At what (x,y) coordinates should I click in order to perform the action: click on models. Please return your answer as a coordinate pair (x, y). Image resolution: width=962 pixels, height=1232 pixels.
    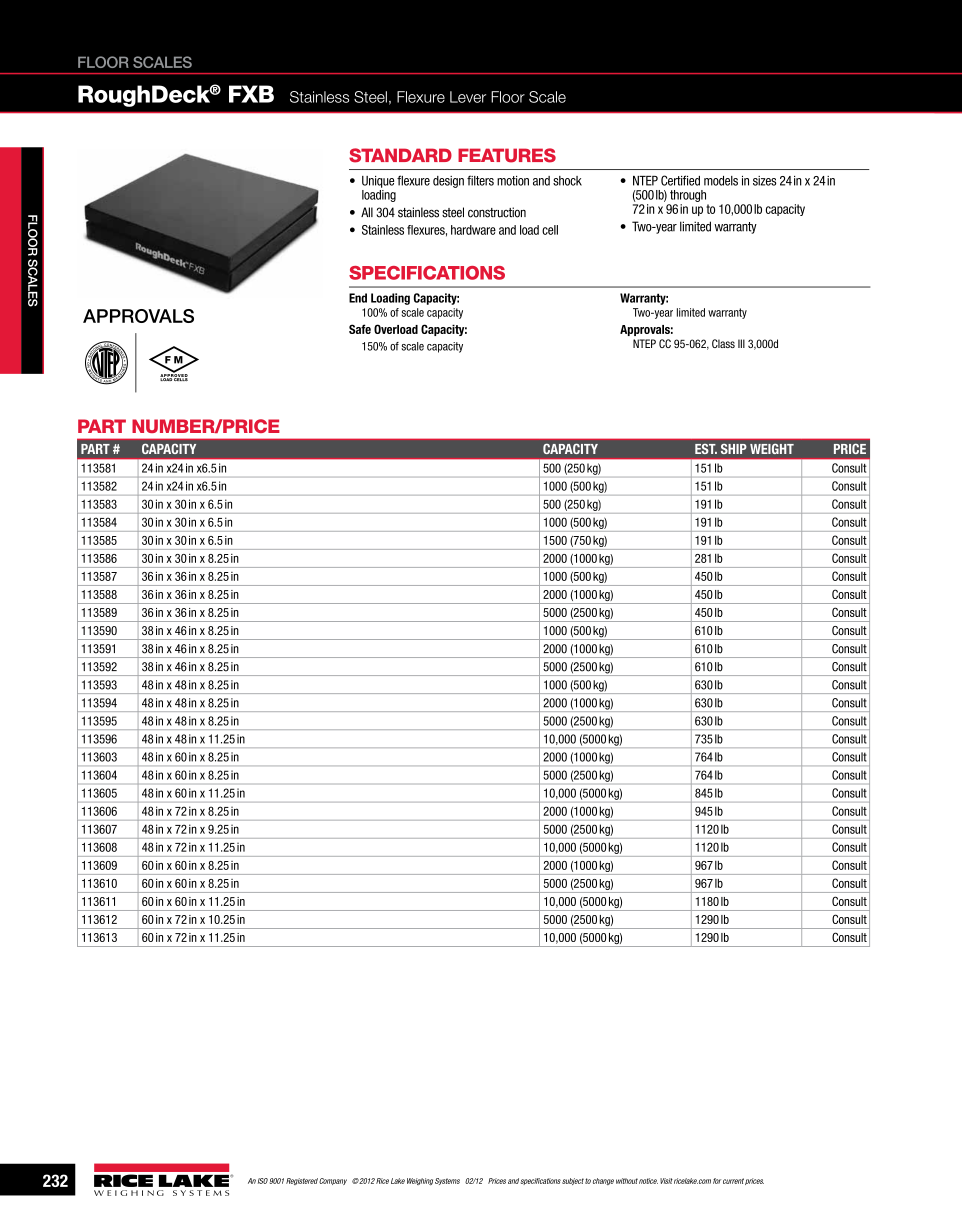
    Looking at the image, I should click on (721, 181).
